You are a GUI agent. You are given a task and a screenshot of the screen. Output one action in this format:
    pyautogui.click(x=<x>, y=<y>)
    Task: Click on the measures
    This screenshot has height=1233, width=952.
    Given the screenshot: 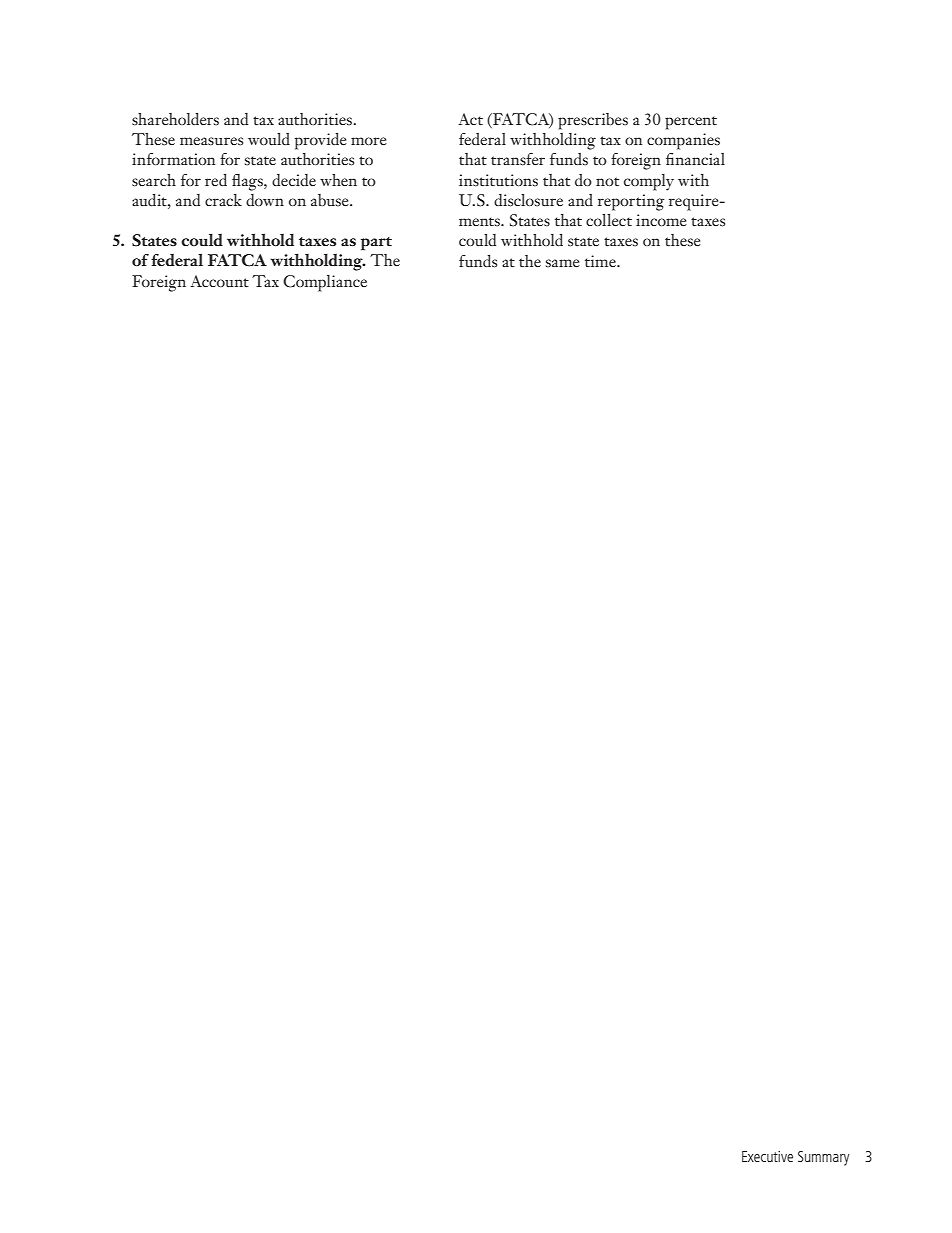 What is the action you would take?
    pyautogui.click(x=211, y=141)
